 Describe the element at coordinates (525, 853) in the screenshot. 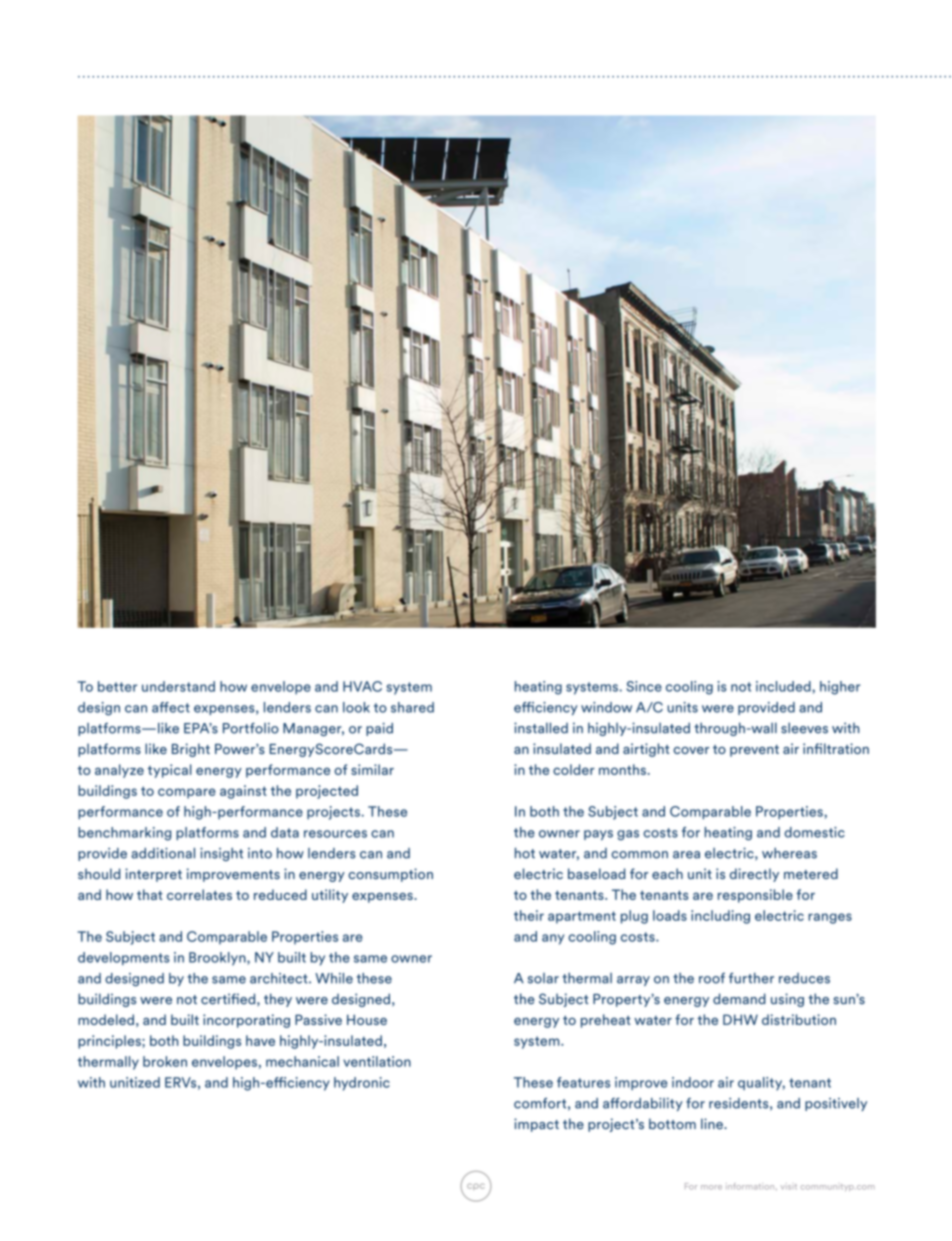

I see `hot` at that location.
